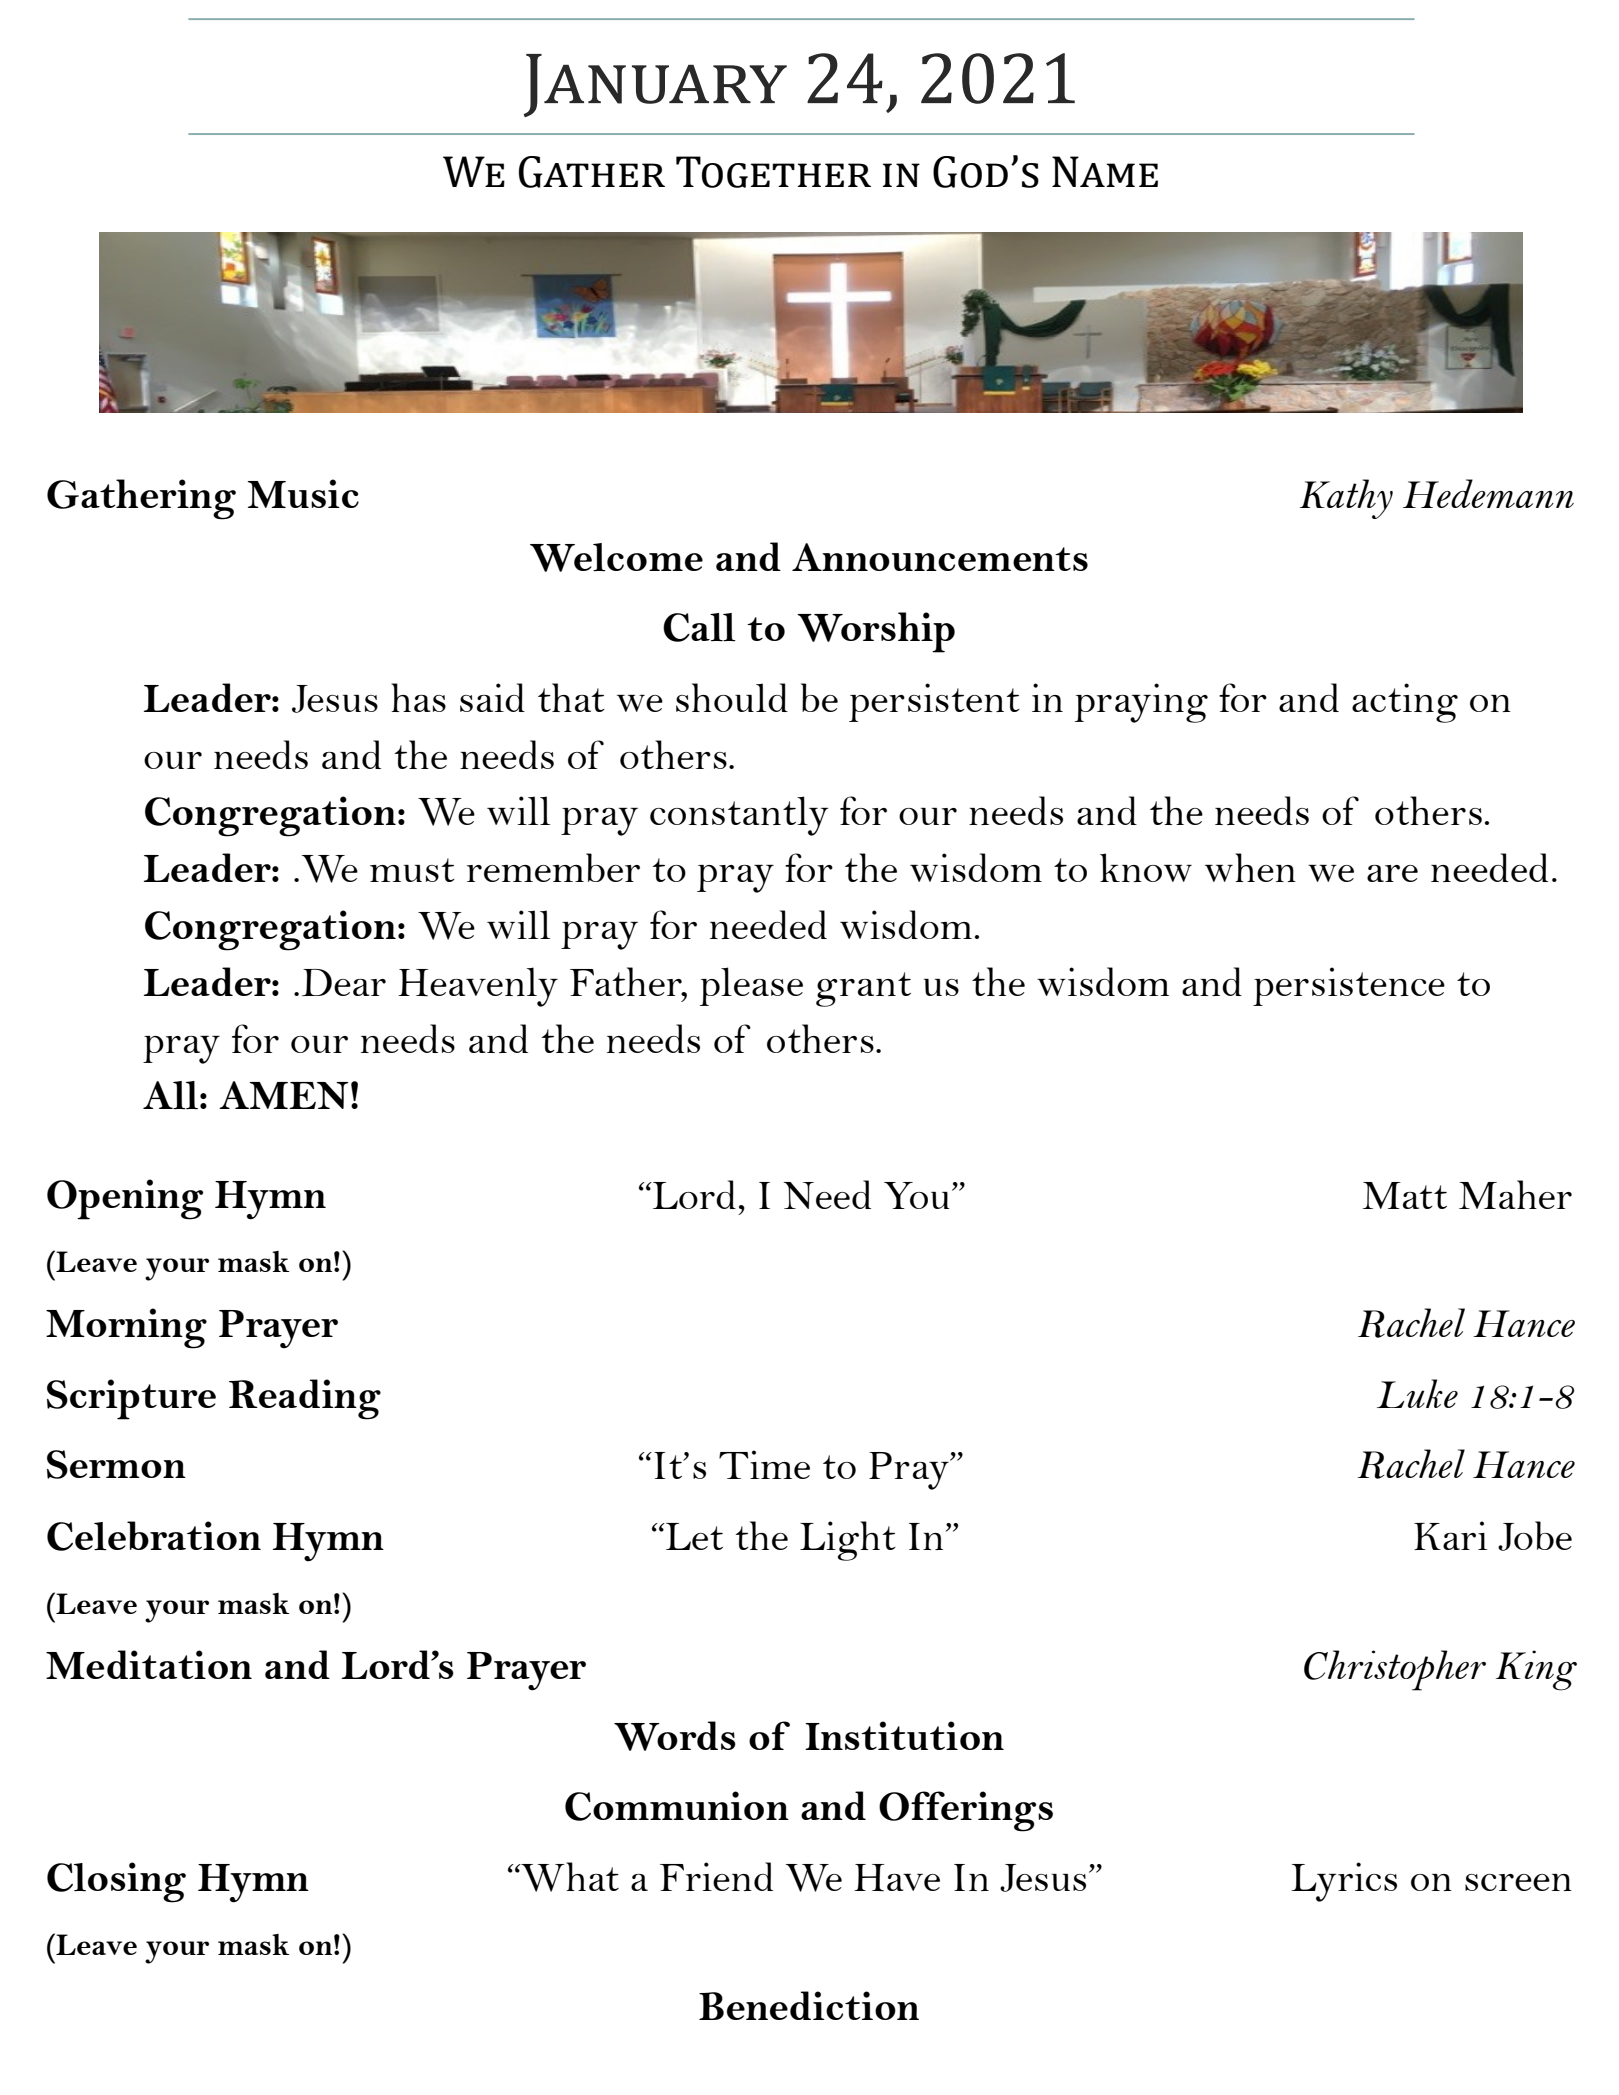 This page has width=1619, height=2095. Describe the element at coordinates (1105, 171) in the page. I see `Name` at that location.
